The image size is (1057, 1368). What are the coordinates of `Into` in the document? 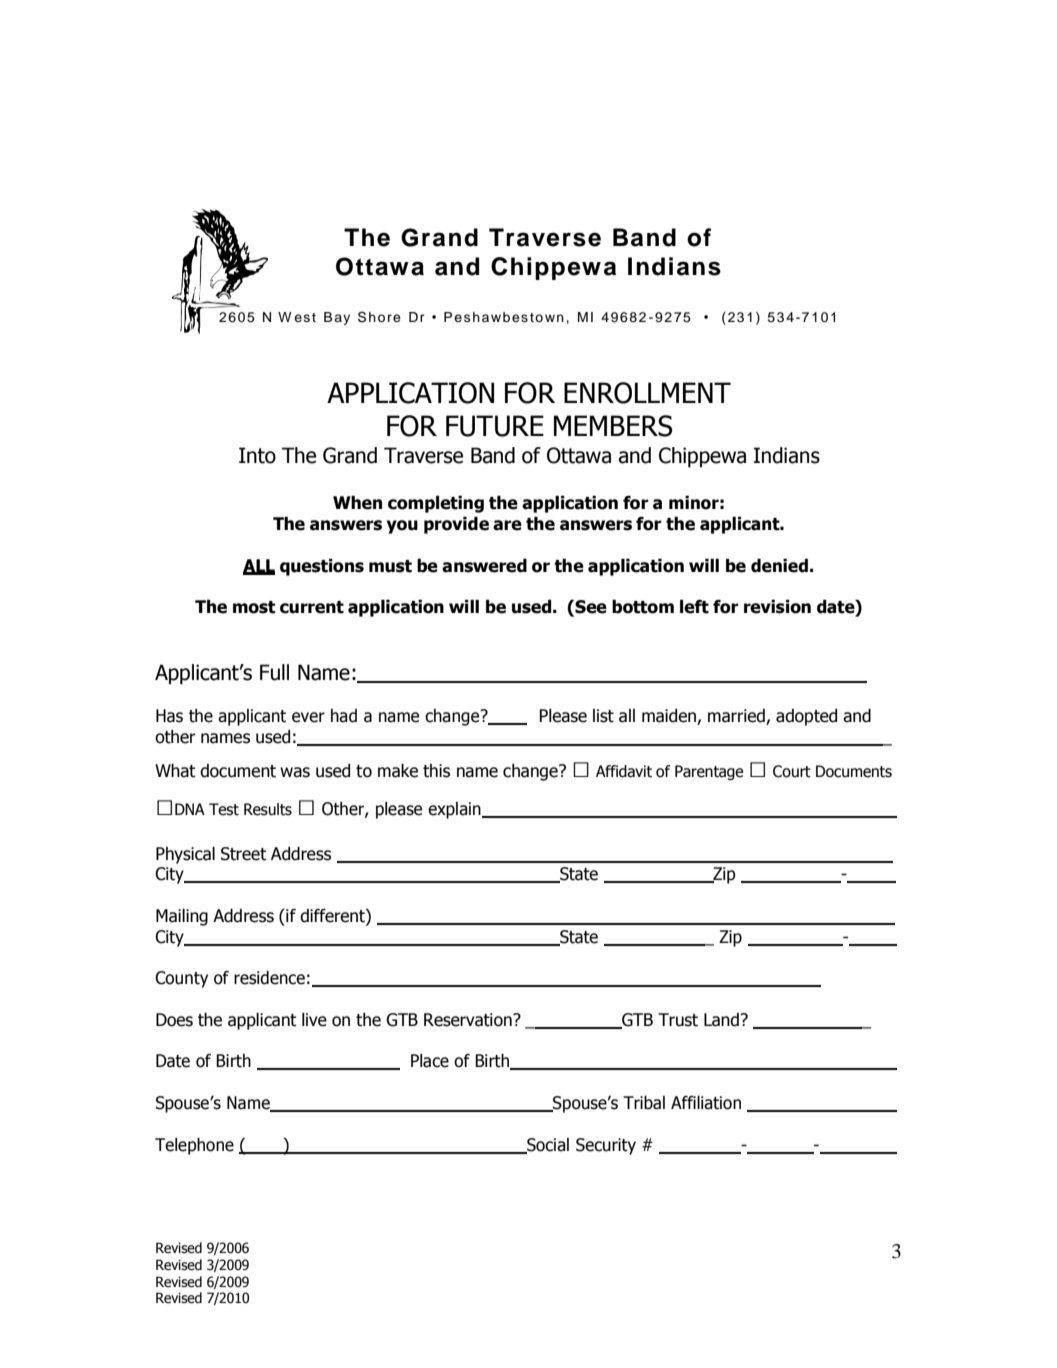 It's located at (257, 455).
